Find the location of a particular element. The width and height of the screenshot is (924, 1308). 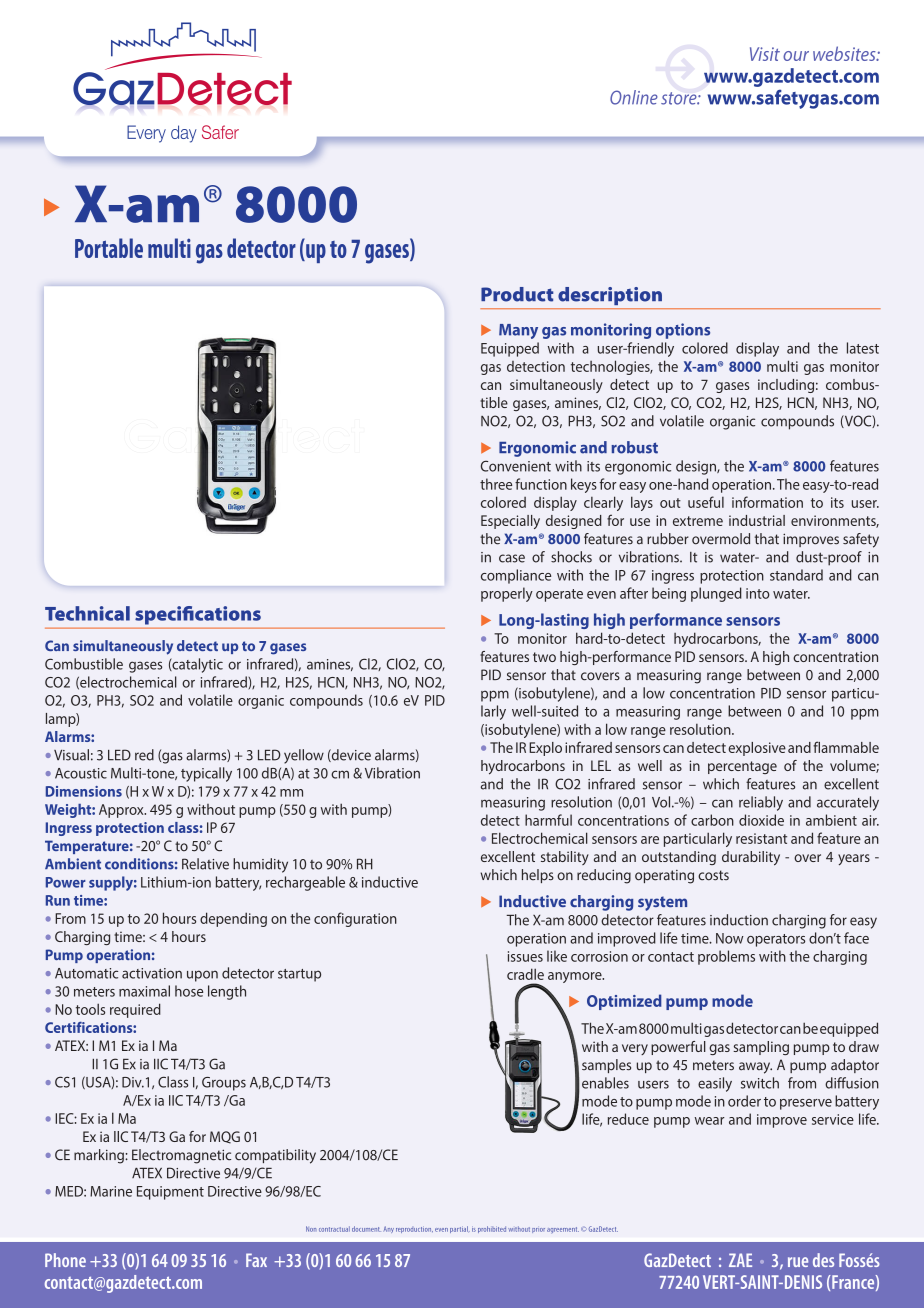

partial is located at coordinates (460, 1229).
